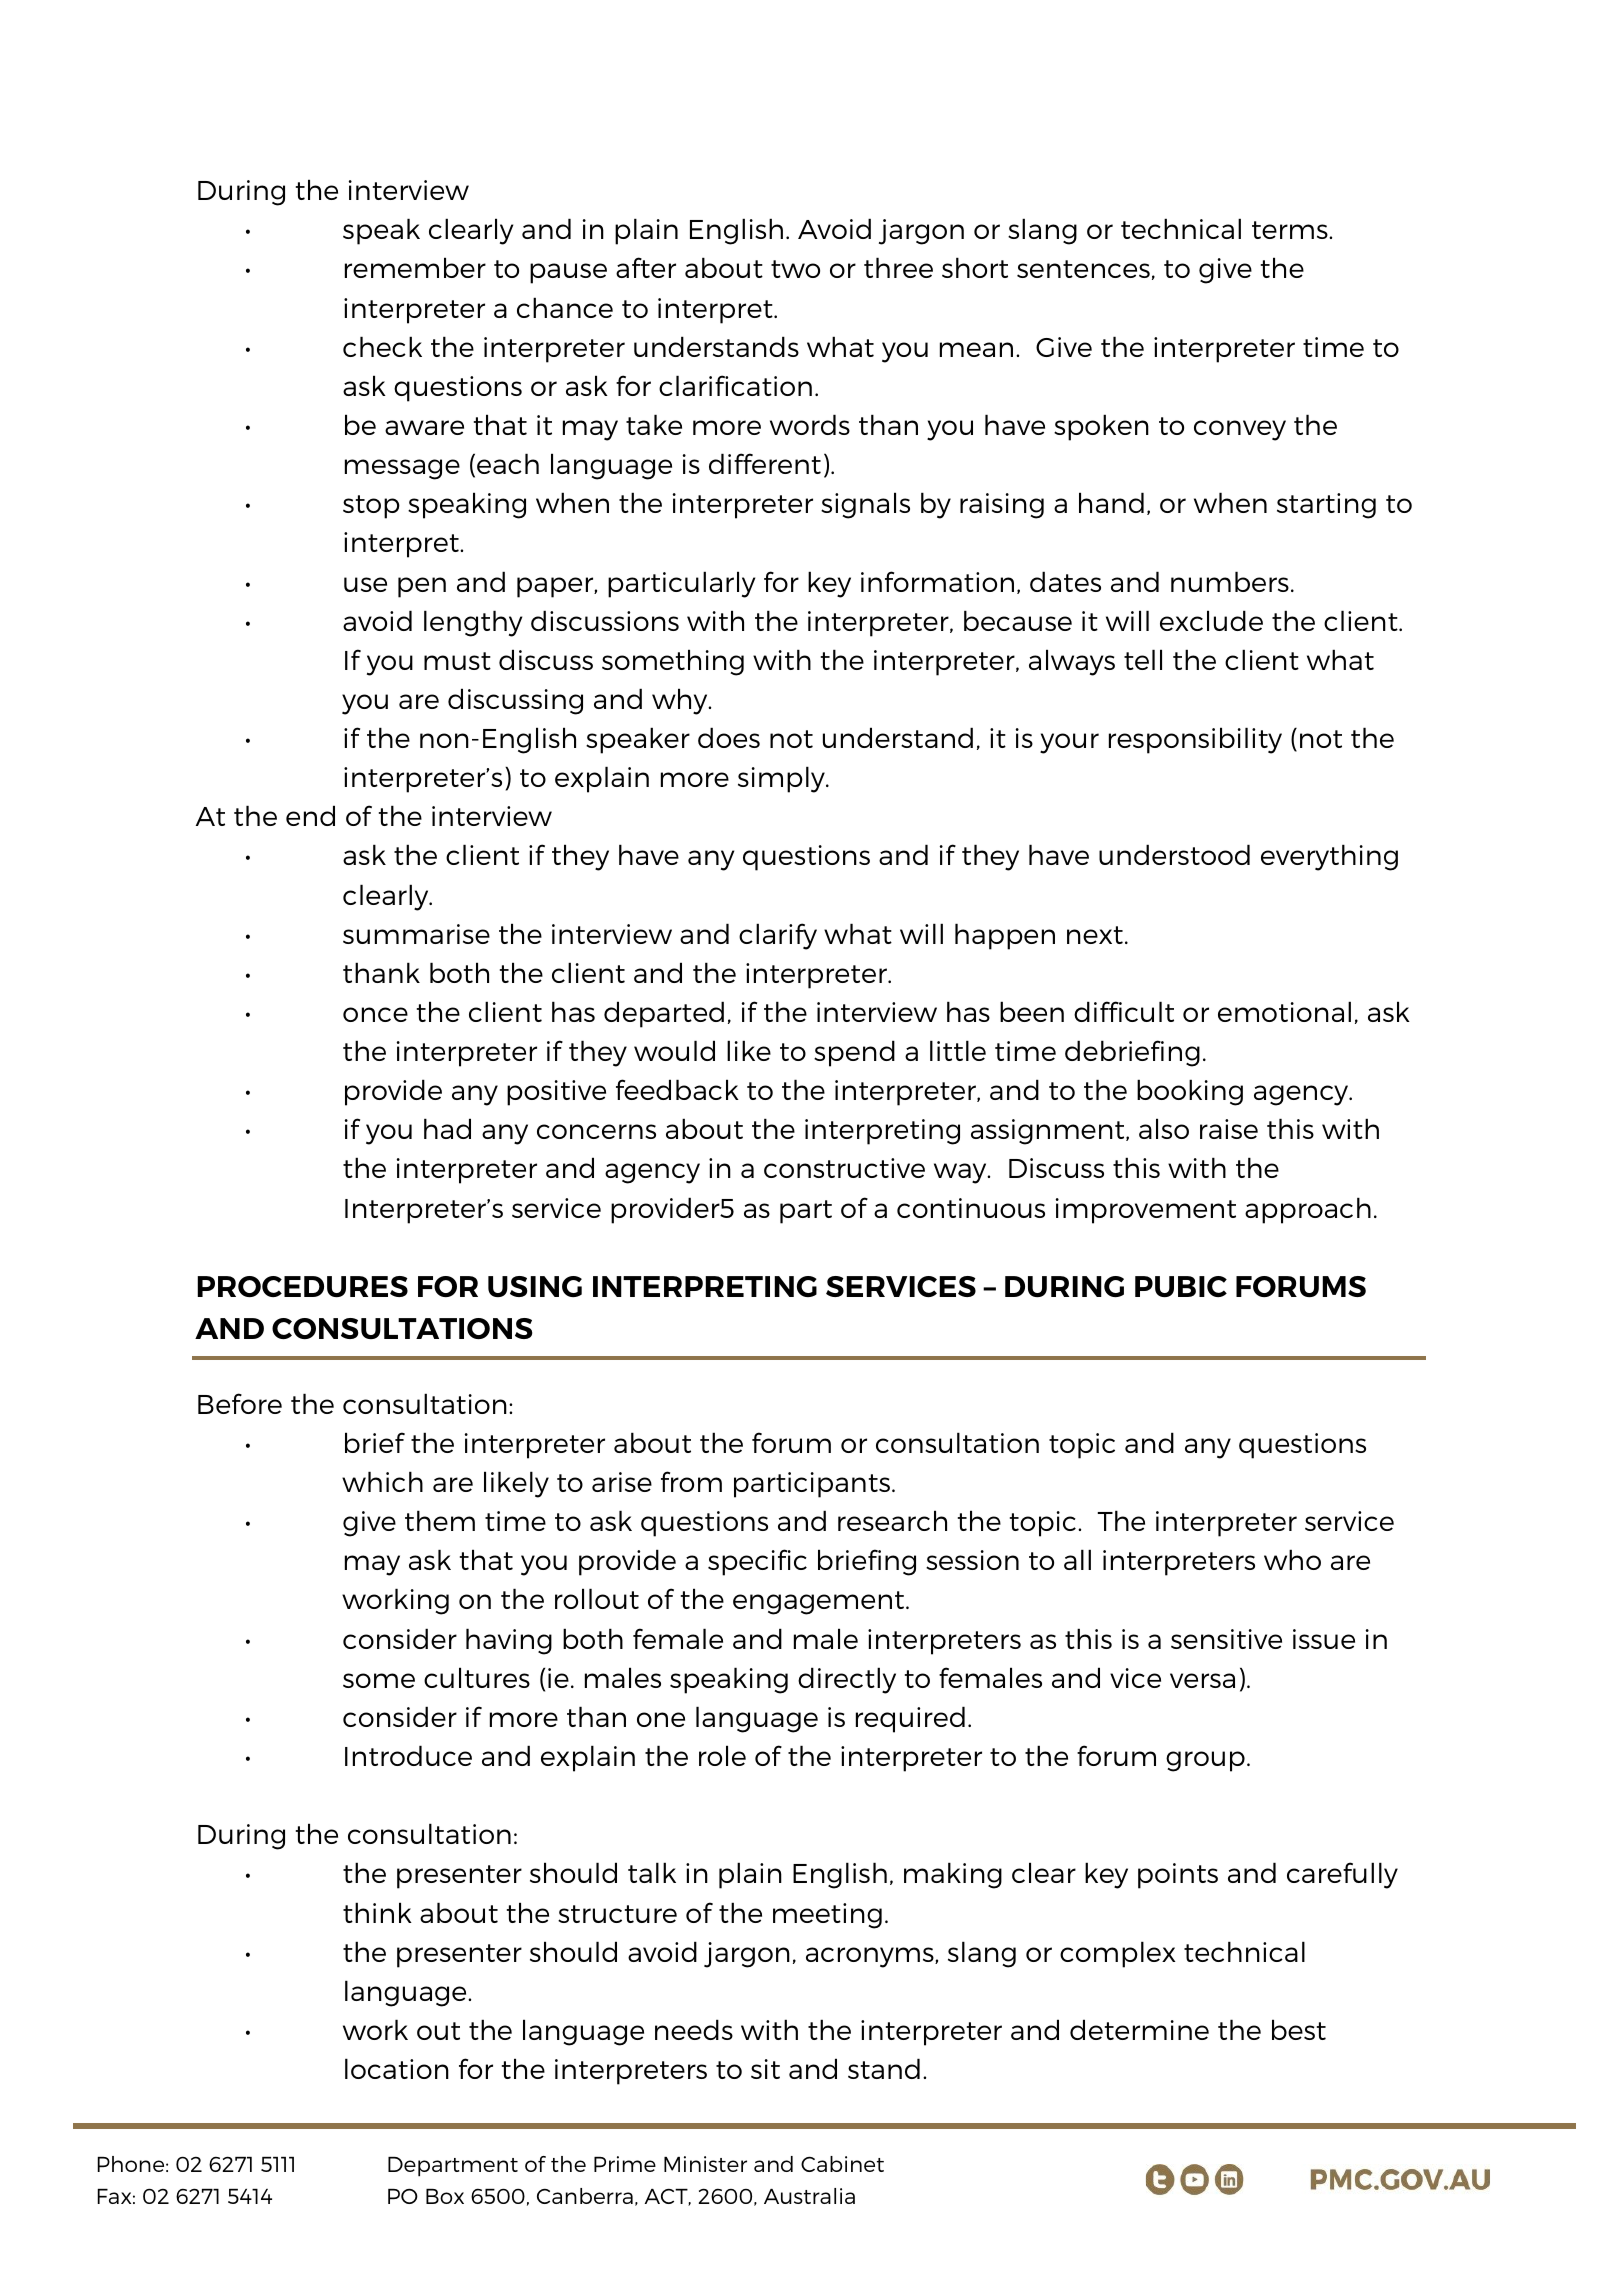  Describe the element at coordinates (415, 267) in the image. I see `remember` at that location.
